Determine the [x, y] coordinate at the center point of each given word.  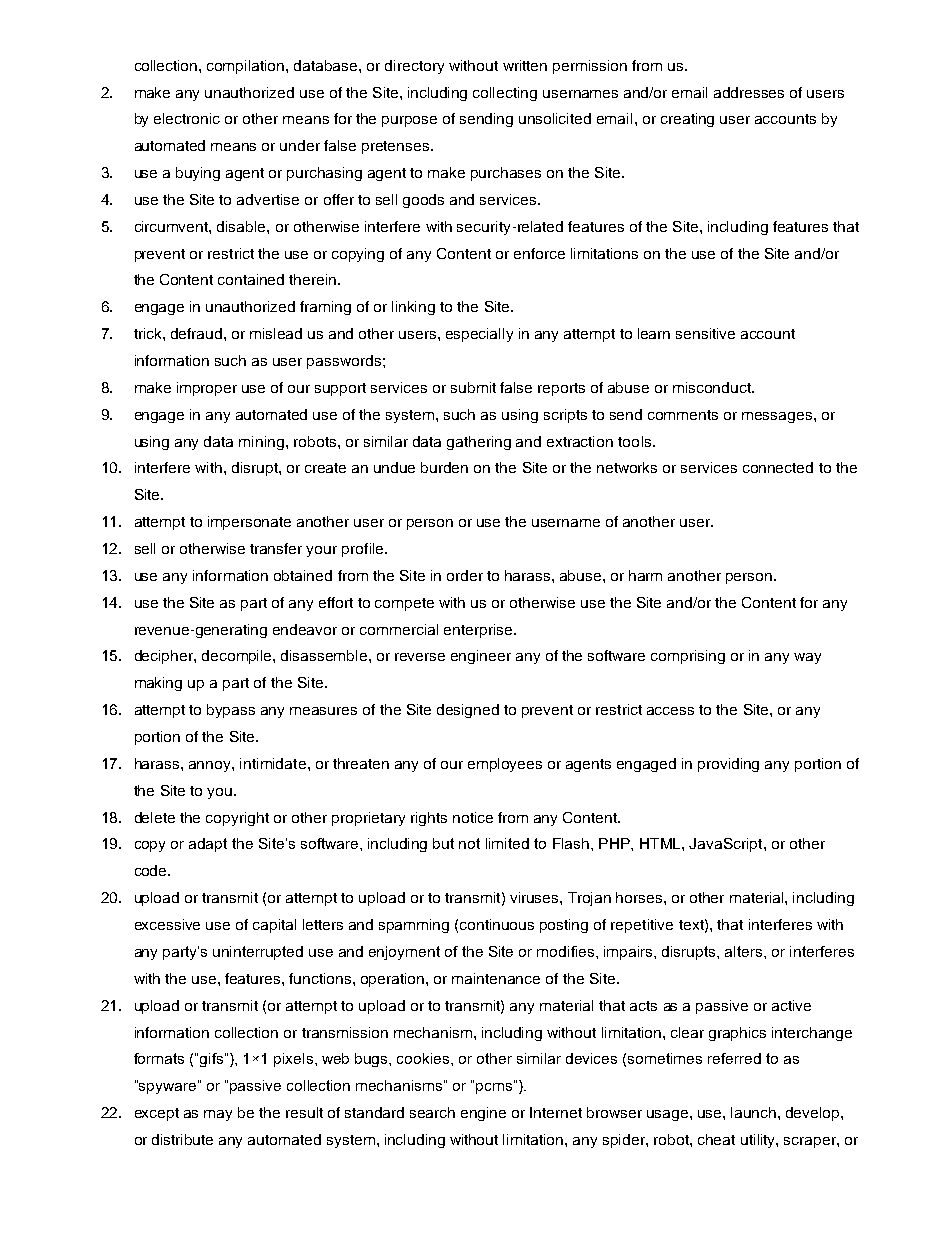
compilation [247, 67]
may [218, 1115]
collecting [505, 94]
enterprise [479, 631]
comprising [688, 657]
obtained [303, 575]
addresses [749, 92]
